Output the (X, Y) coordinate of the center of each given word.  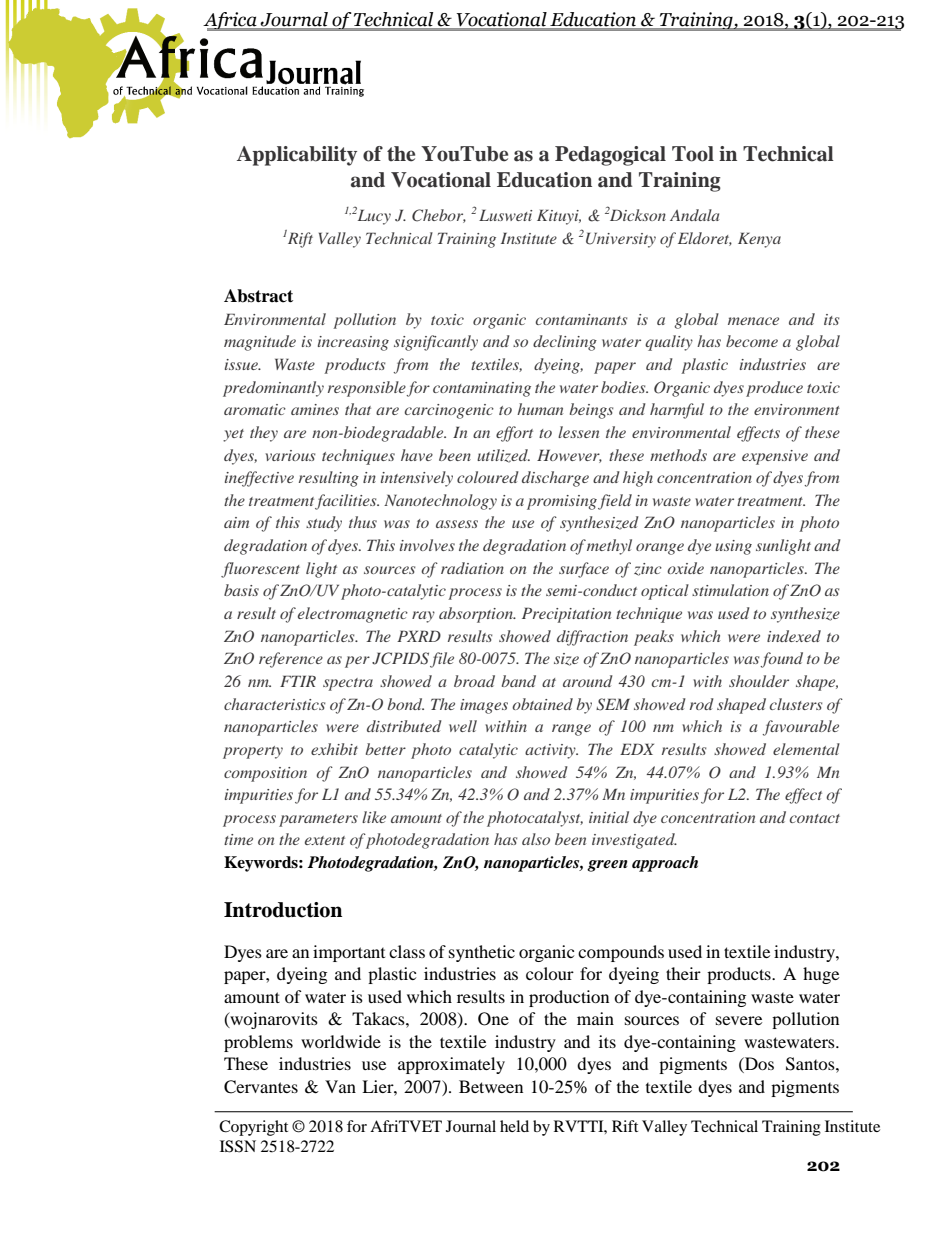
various (290, 455)
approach (665, 864)
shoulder (759, 681)
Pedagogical (610, 156)
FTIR (298, 681)
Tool (693, 154)
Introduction (283, 910)
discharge (555, 479)
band (519, 681)
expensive (775, 457)
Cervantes (261, 1087)
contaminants (581, 319)
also (536, 839)
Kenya (759, 240)
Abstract (258, 296)
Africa (231, 21)
